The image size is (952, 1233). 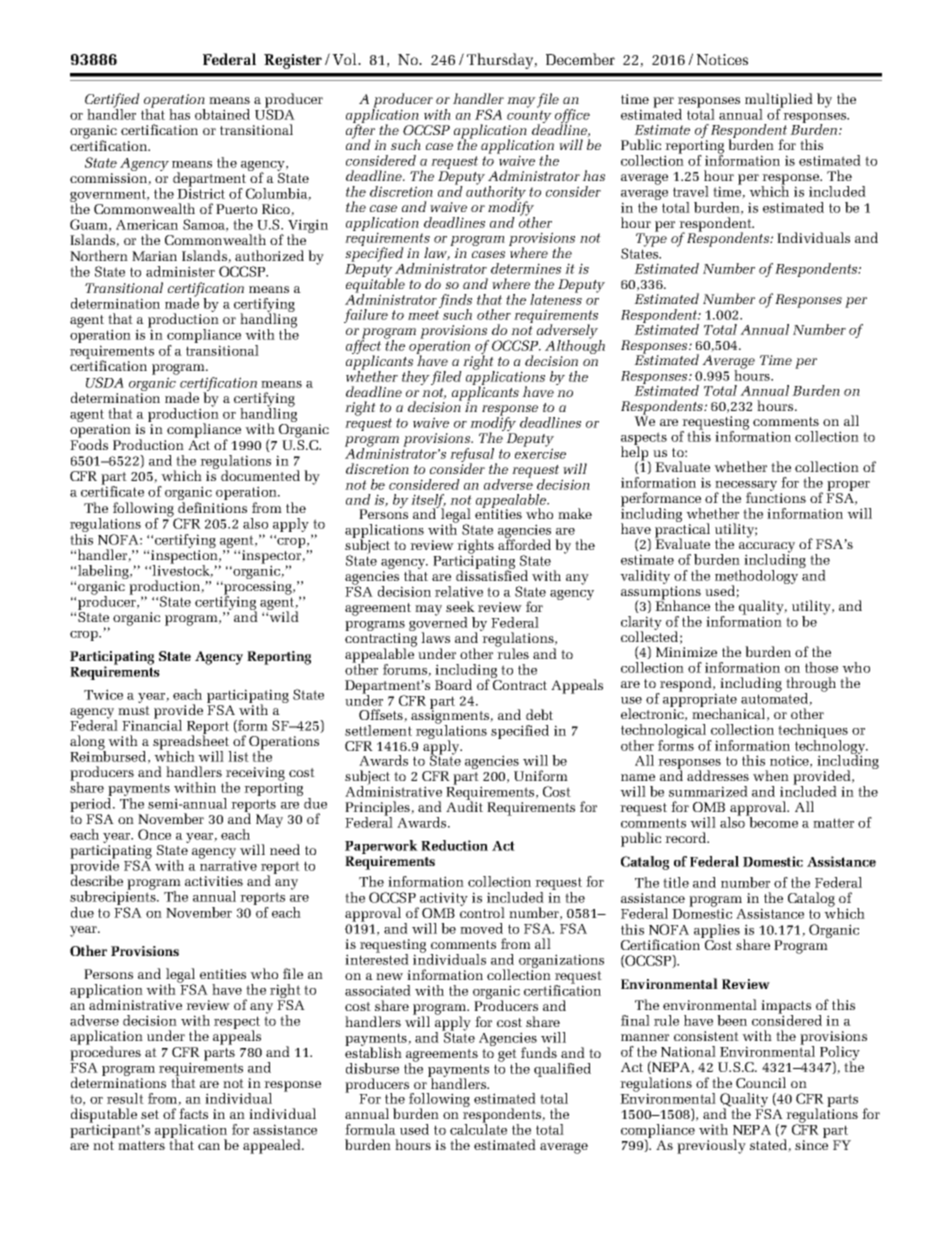 What do you see at coordinates (193, 1113) in the screenshot?
I see `facts` at bounding box center [193, 1113].
